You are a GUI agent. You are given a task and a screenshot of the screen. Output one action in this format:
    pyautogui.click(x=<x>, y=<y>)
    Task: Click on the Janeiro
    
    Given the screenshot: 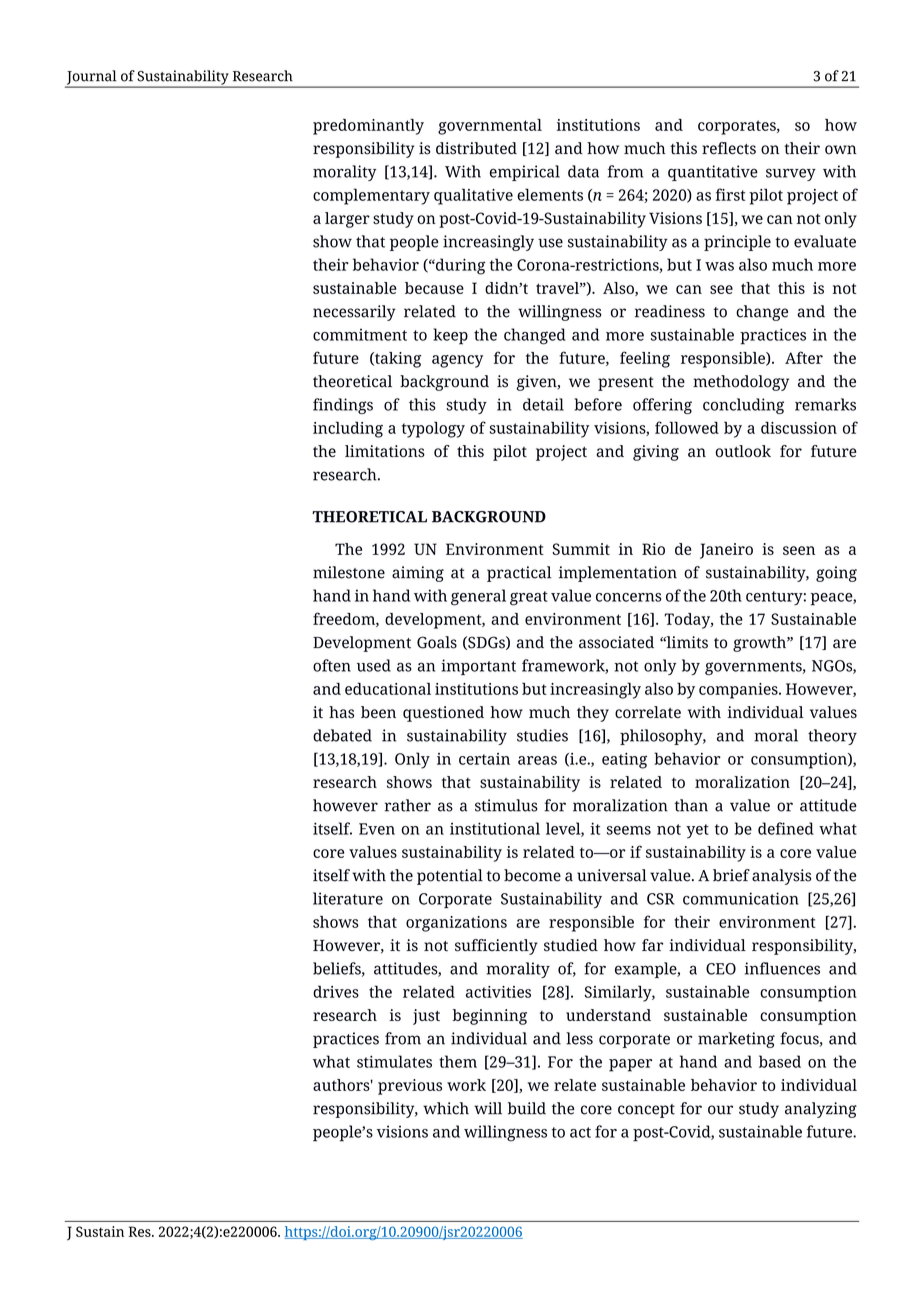 What is the action you would take?
    pyautogui.click(x=726, y=551)
